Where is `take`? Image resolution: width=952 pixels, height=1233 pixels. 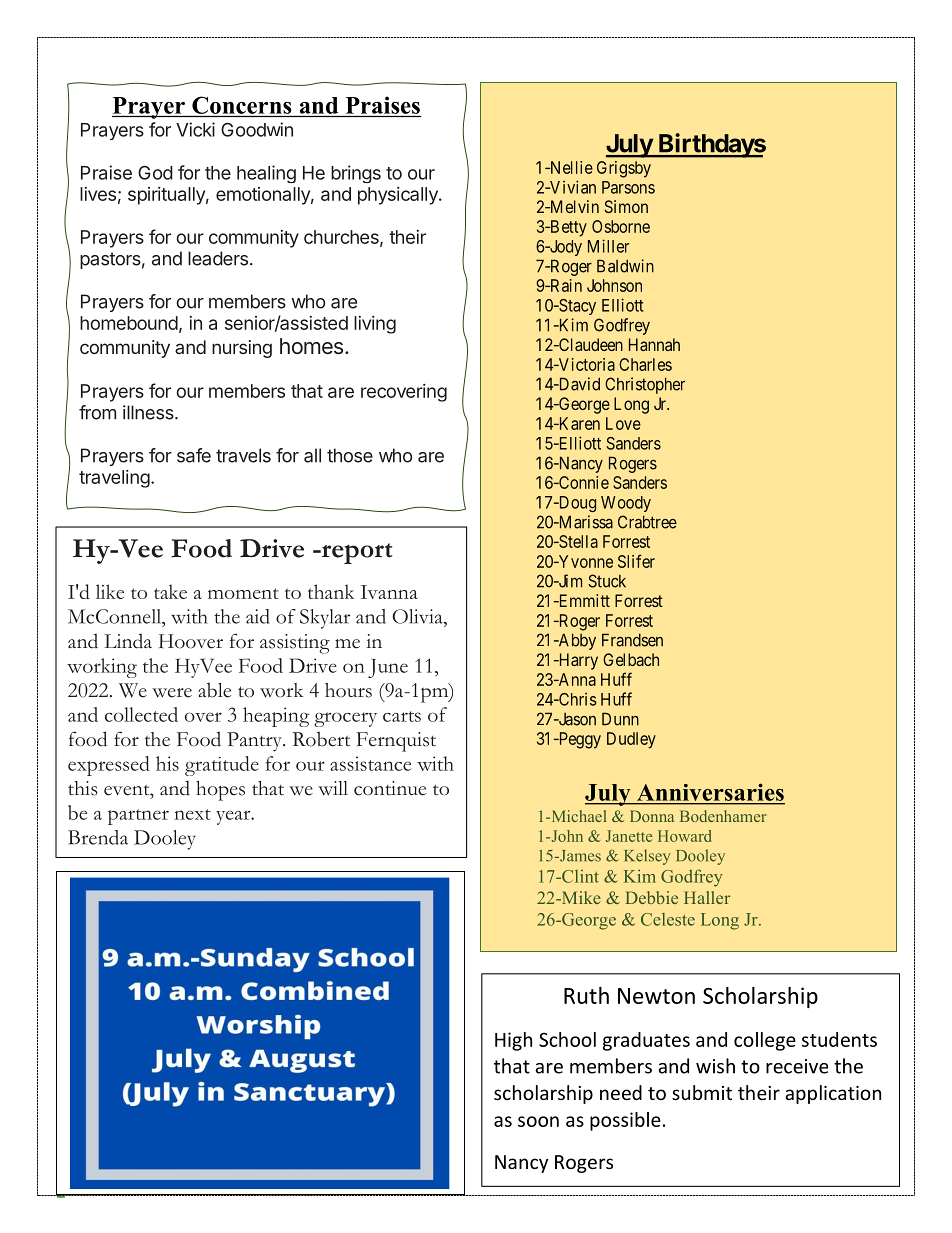
take is located at coordinates (170, 591).
